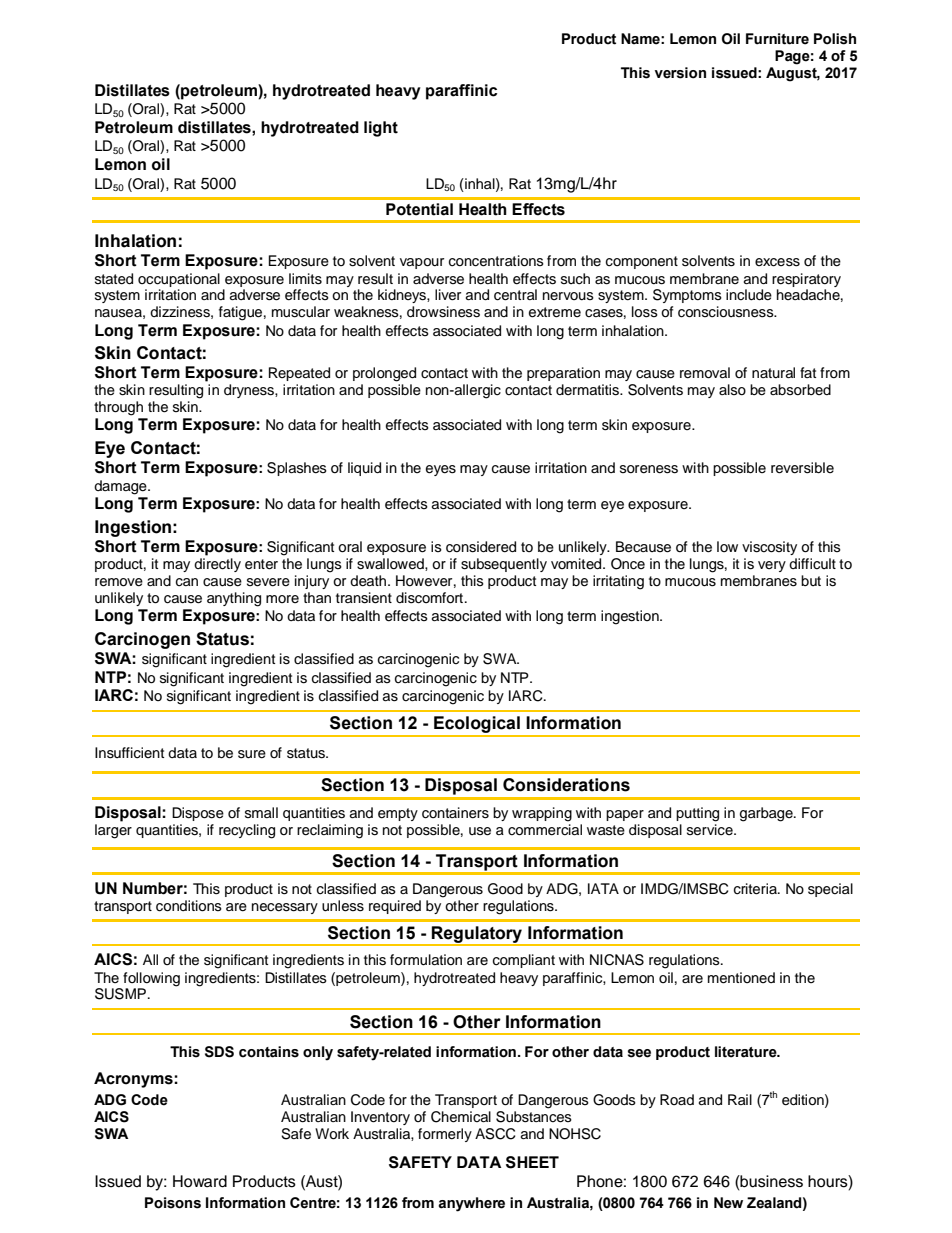  What do you see at coordinates (200, 1181) in the image?
I see `Howard` at bounding box center [200, 1181].
